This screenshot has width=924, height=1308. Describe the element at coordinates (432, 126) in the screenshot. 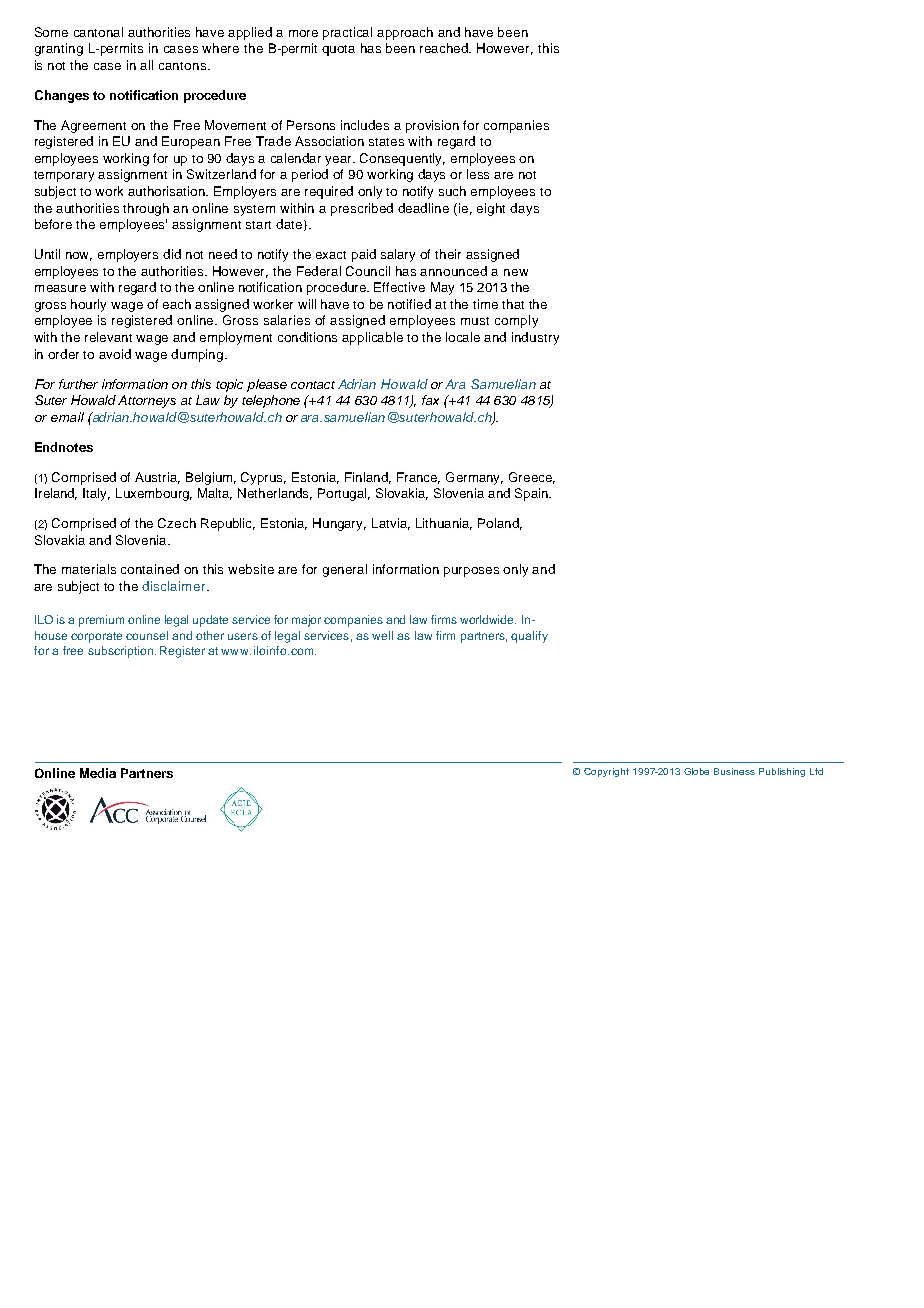

I see `provision` at that location.
